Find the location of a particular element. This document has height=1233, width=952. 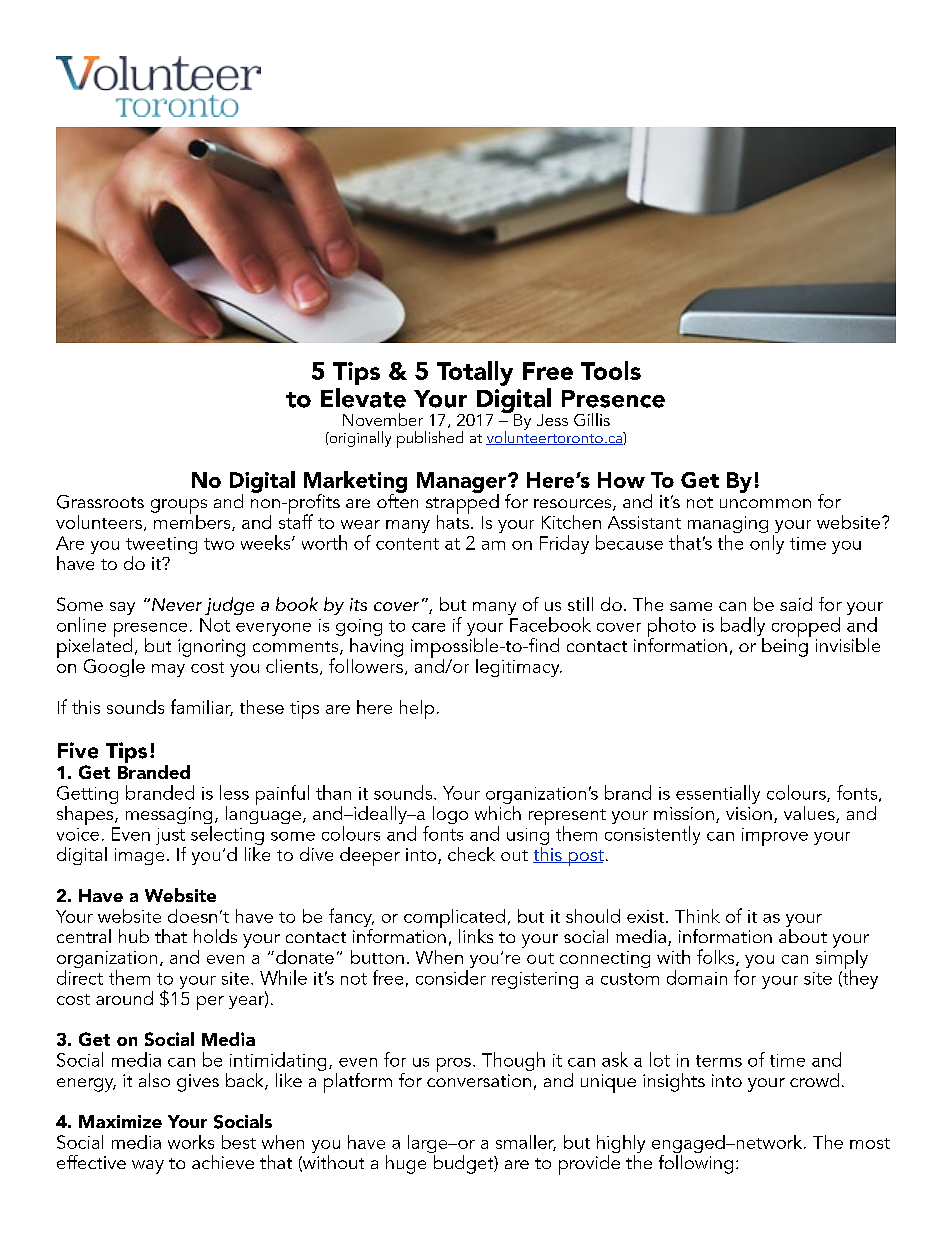

care is located at coordinates (428, 627).
